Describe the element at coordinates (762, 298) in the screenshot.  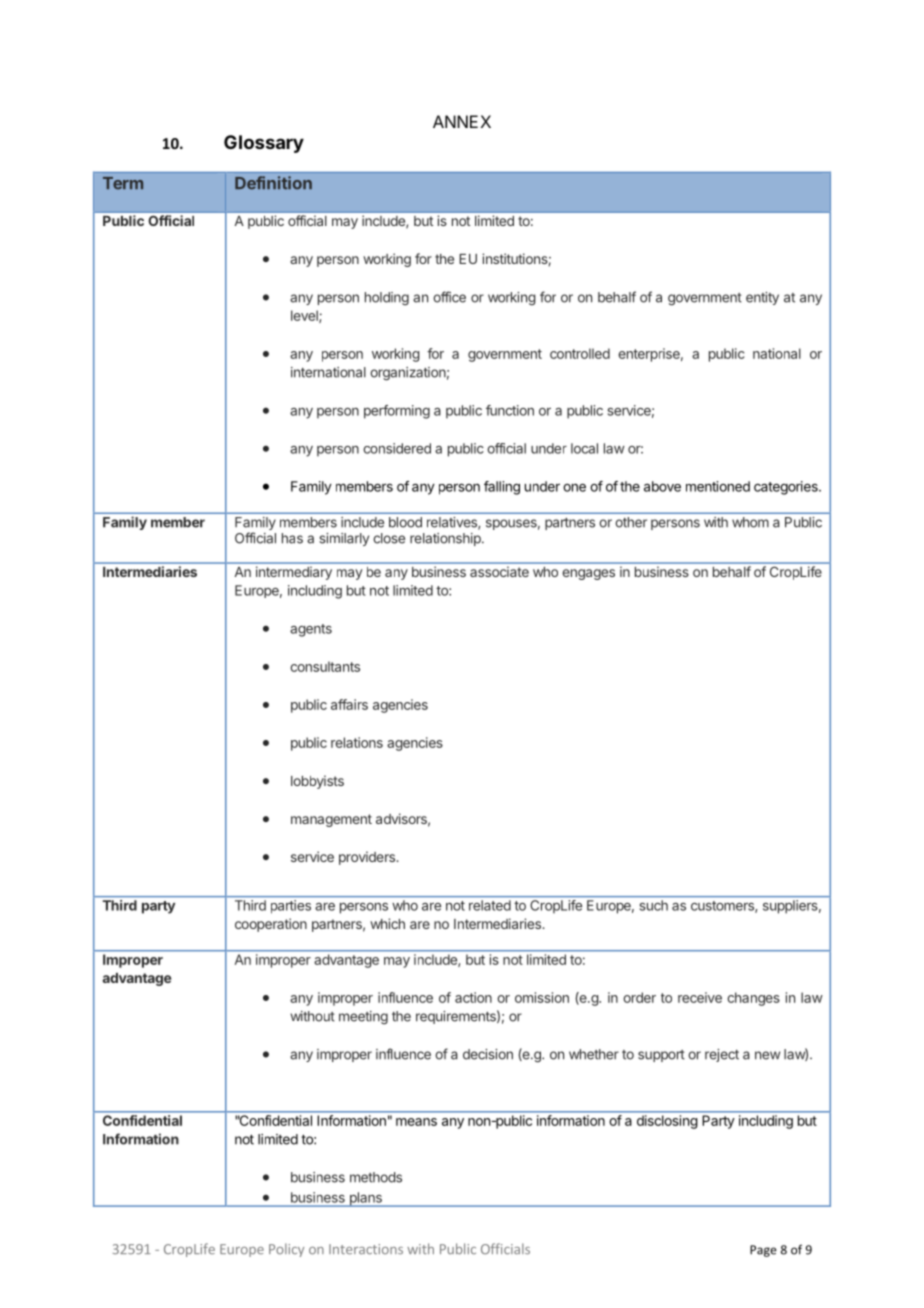
I see `entity` at that location.
